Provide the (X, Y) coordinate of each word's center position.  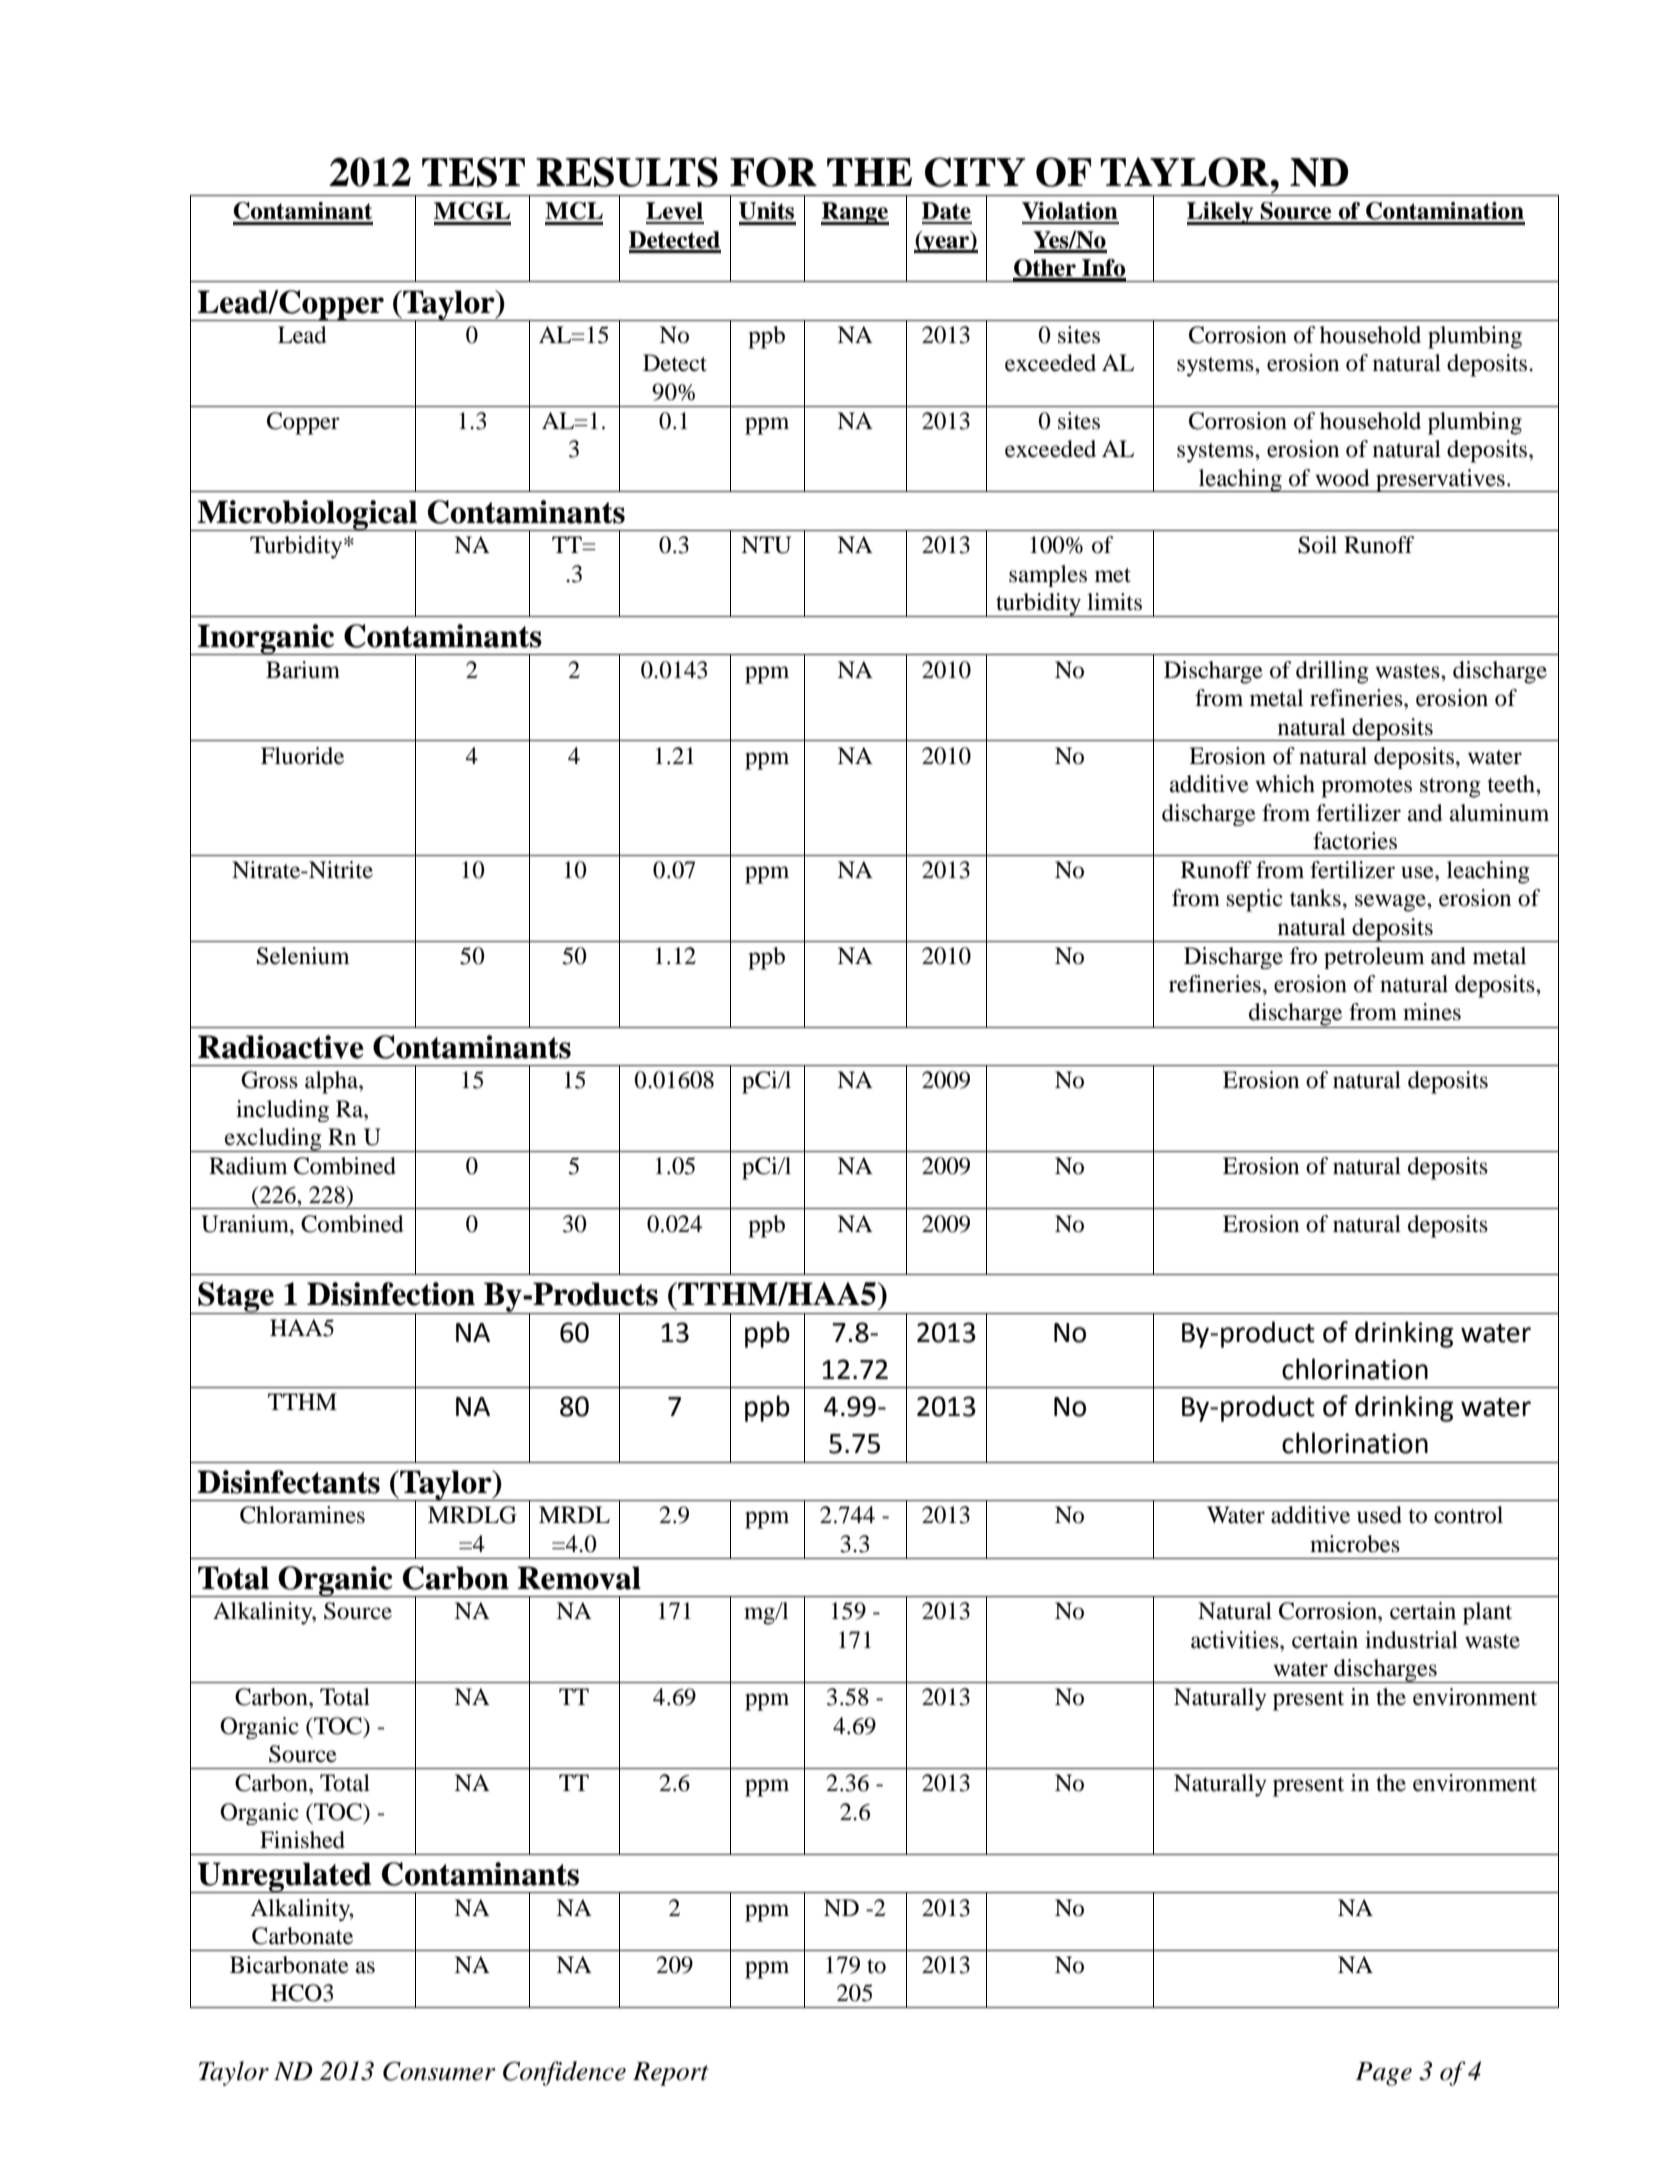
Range (855, 213)
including (282, 1111)
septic (1255, 900)
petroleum (1374, 958)
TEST (473, 172)
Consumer (439, 2071)
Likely (1221, 213)
